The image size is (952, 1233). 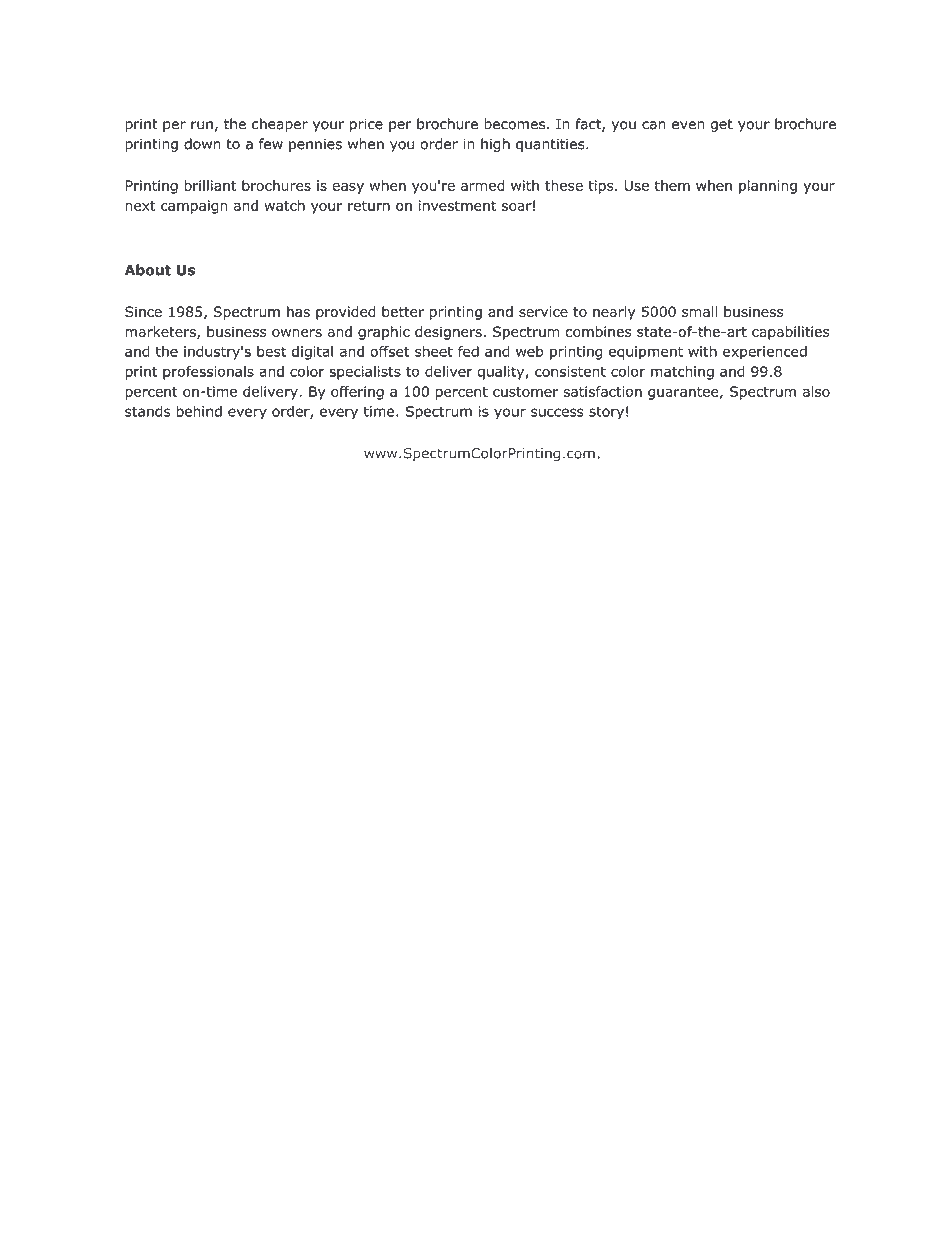 I want to click on behind, so click(x=199, y=411).
